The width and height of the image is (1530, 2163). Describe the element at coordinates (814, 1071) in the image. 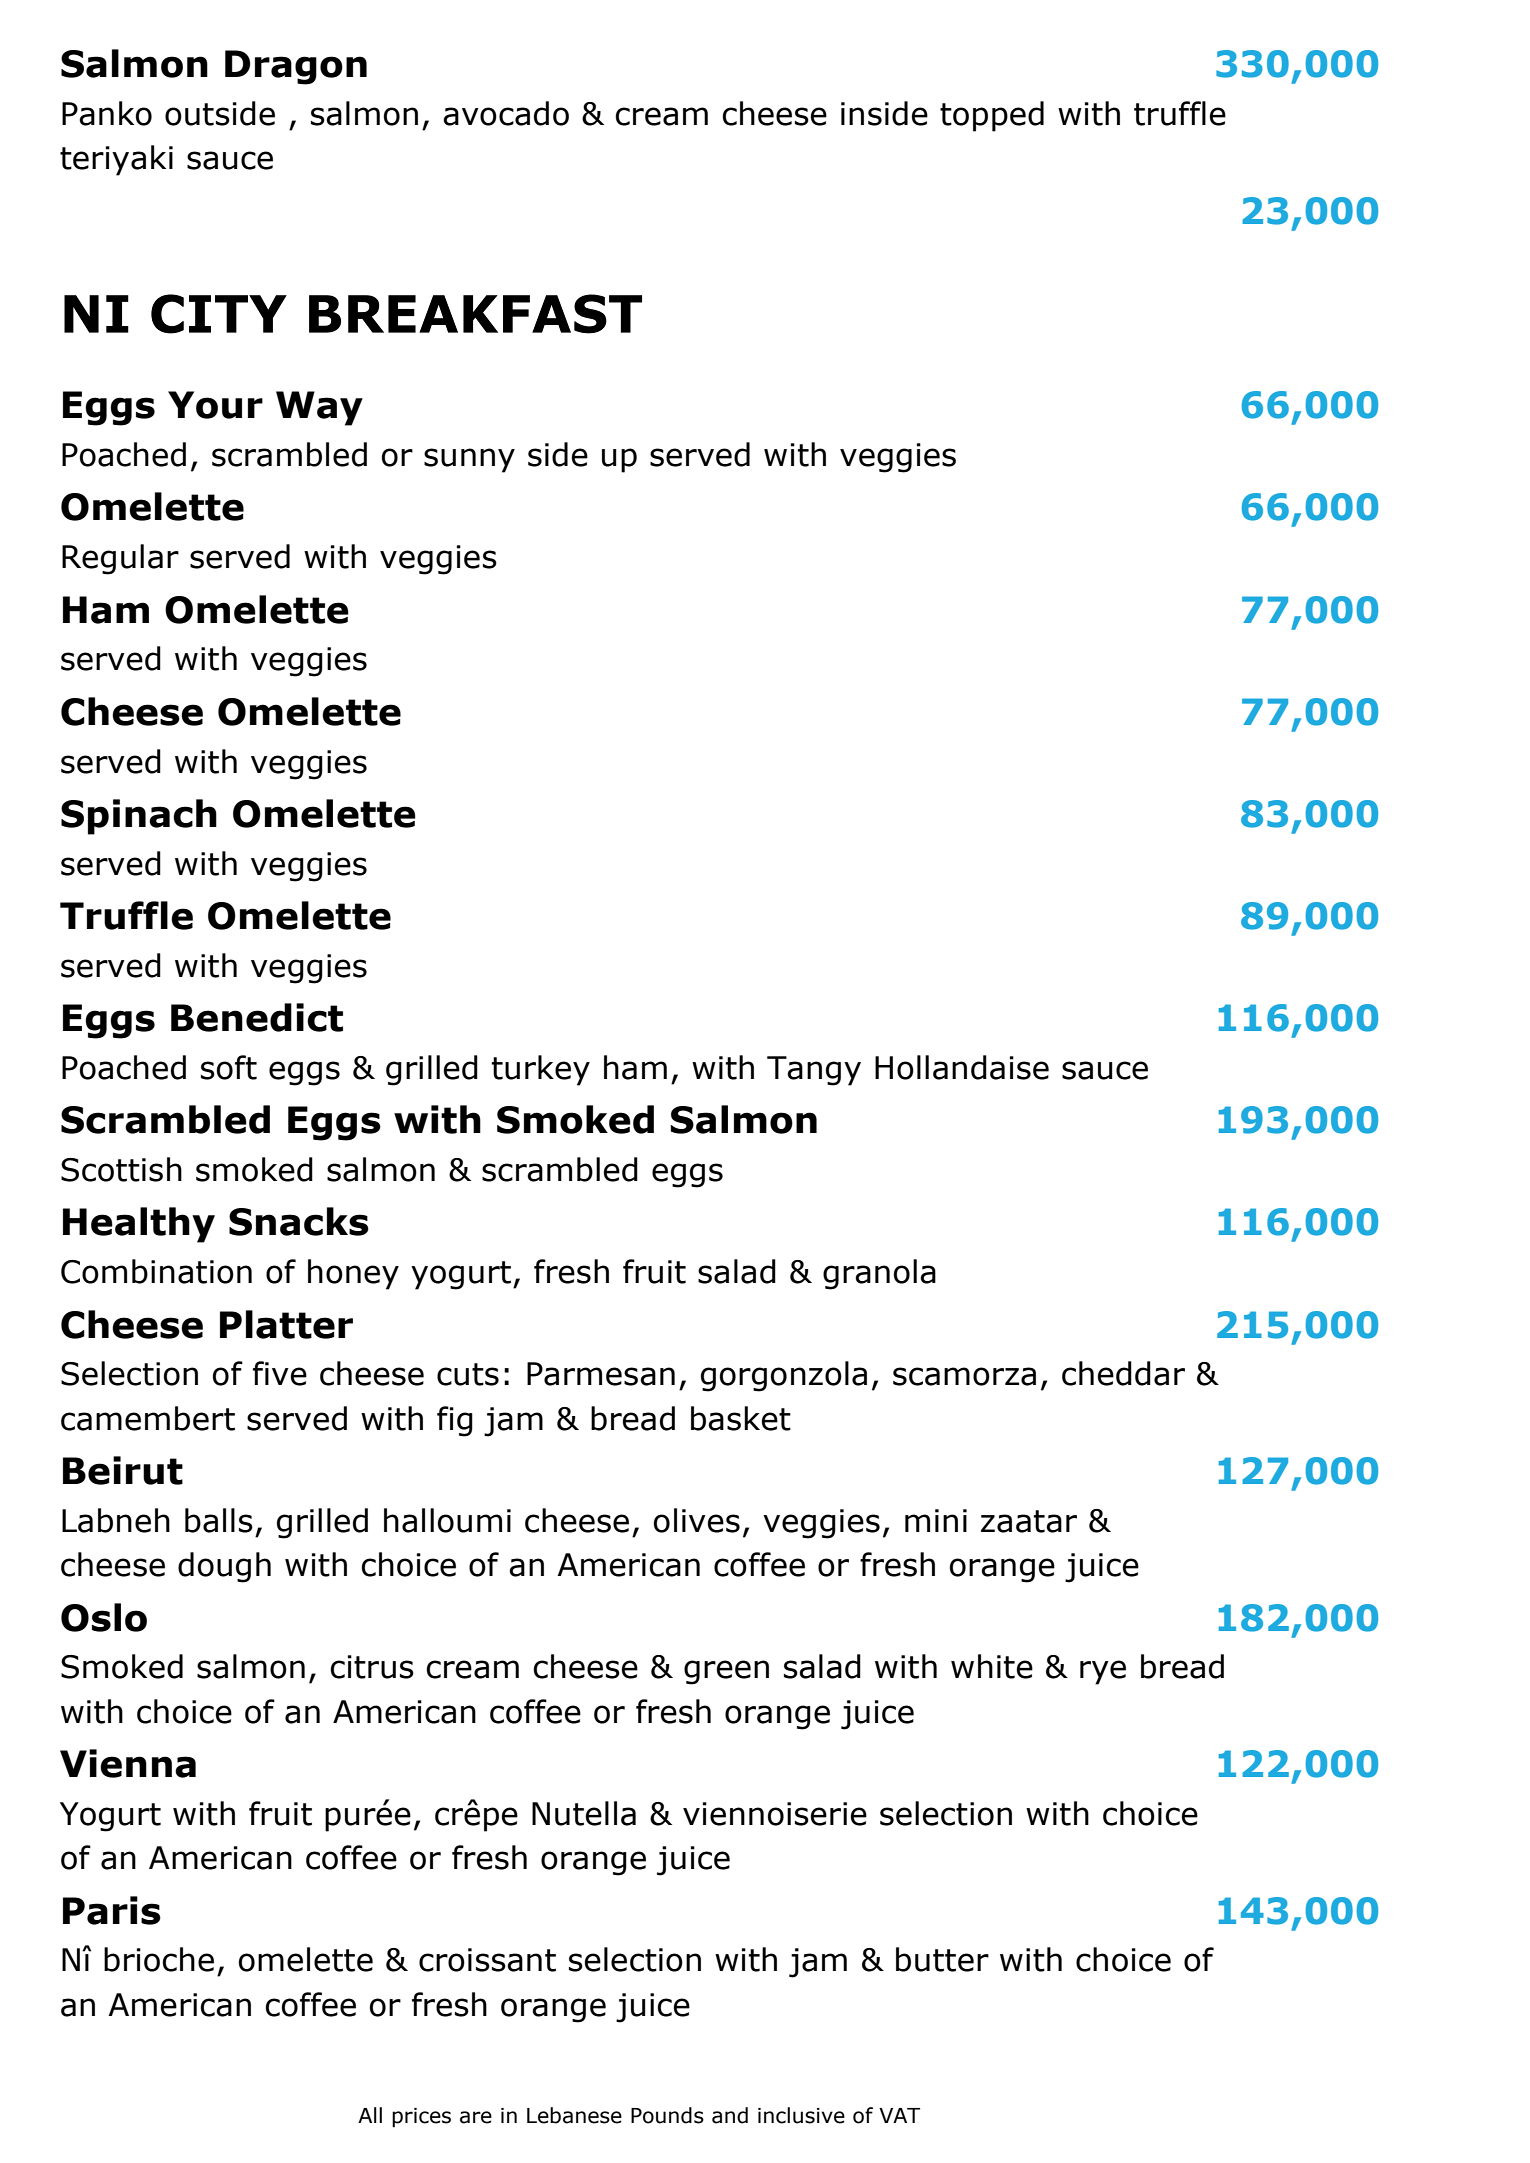

I see `Tangy` at that location.
